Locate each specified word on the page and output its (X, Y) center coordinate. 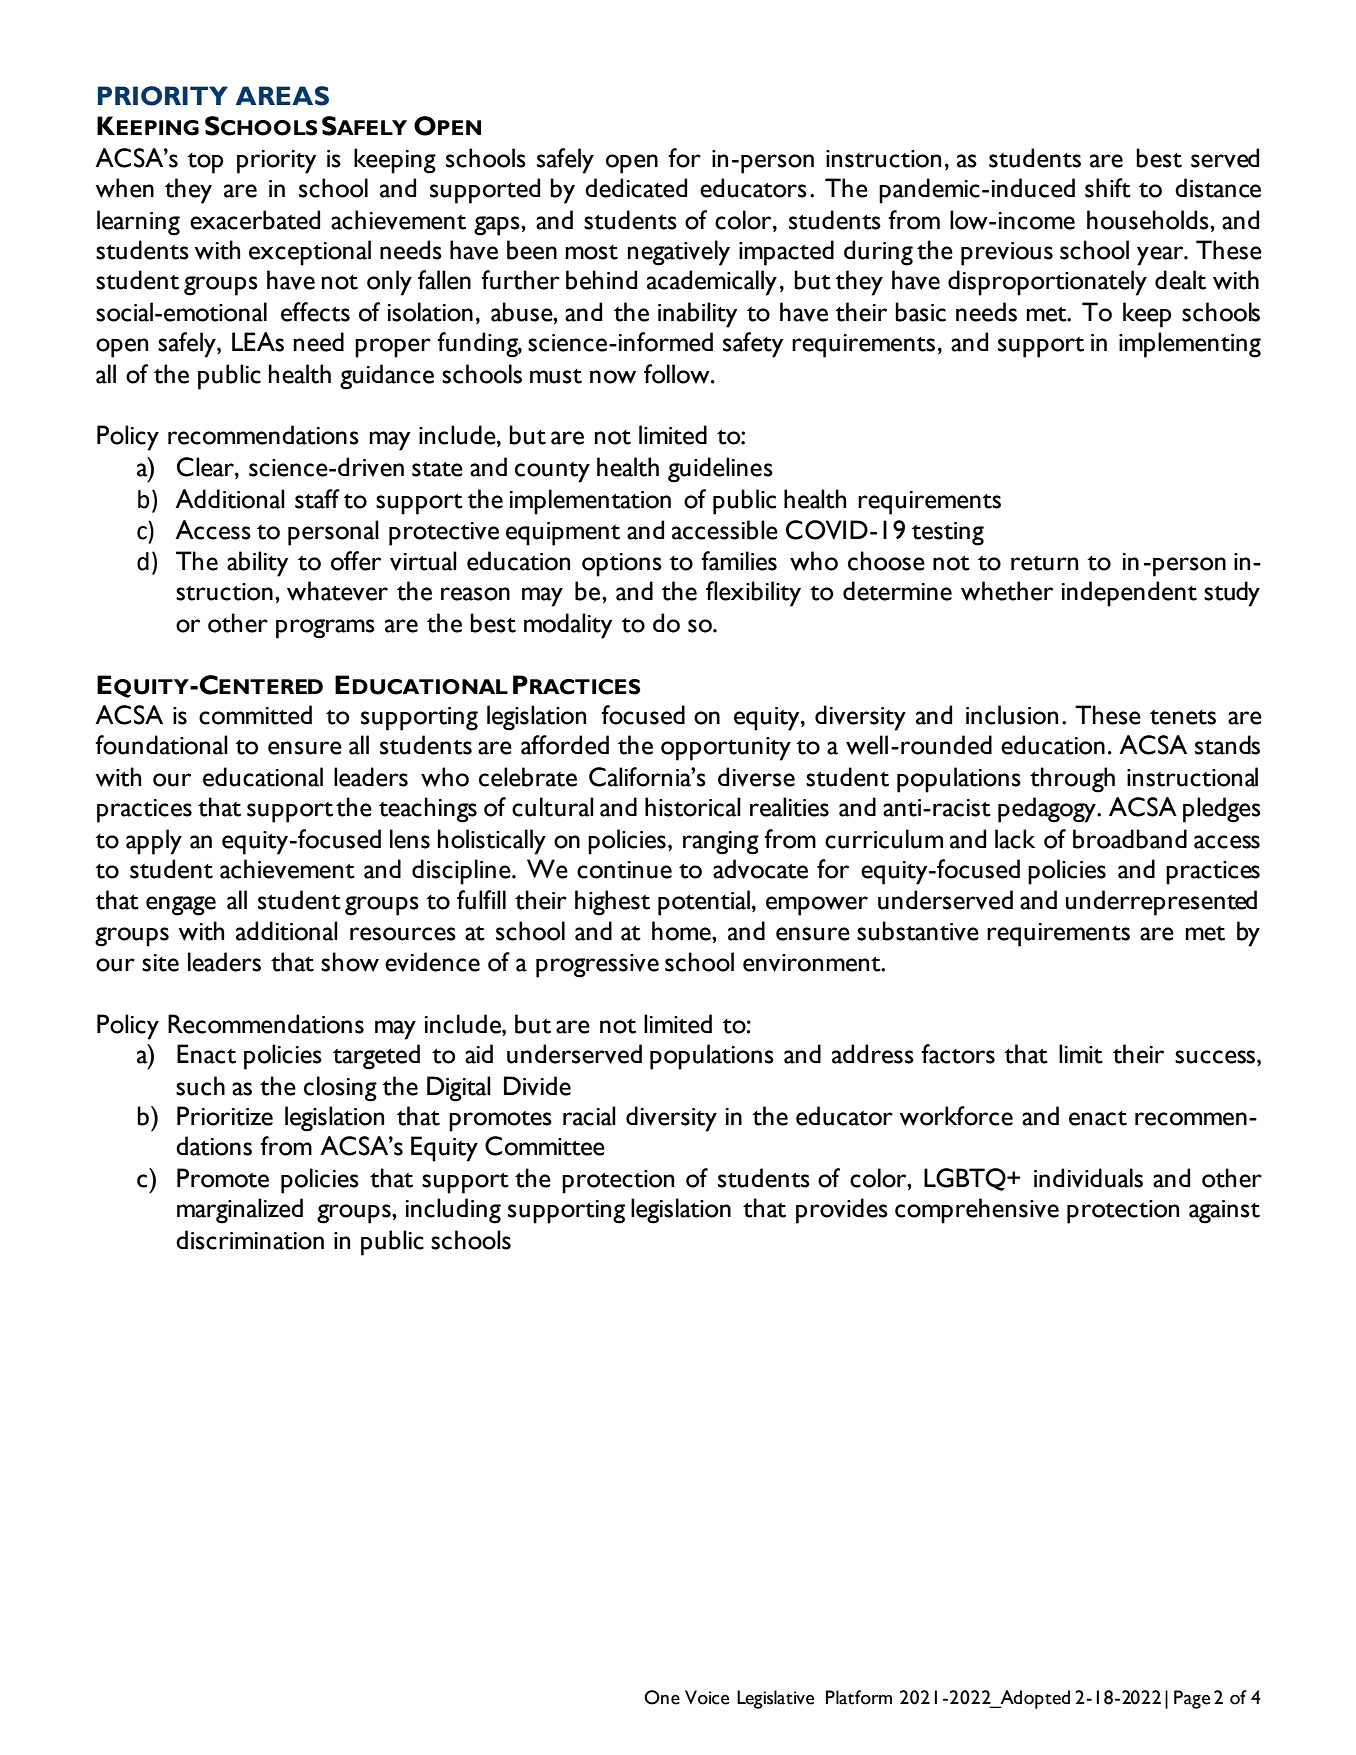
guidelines (720, 470)
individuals (1088, 1178)
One (662, 1697)
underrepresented (1161, 903)
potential (704, 903)
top (205, 163)
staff (317, 499)
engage (181, 906)
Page (1192, 1699)
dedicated (636, 188)
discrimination (250, 1240)
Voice (707, 1697)
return (1044, 563)
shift (1108, 188)
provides (842, 1211)
